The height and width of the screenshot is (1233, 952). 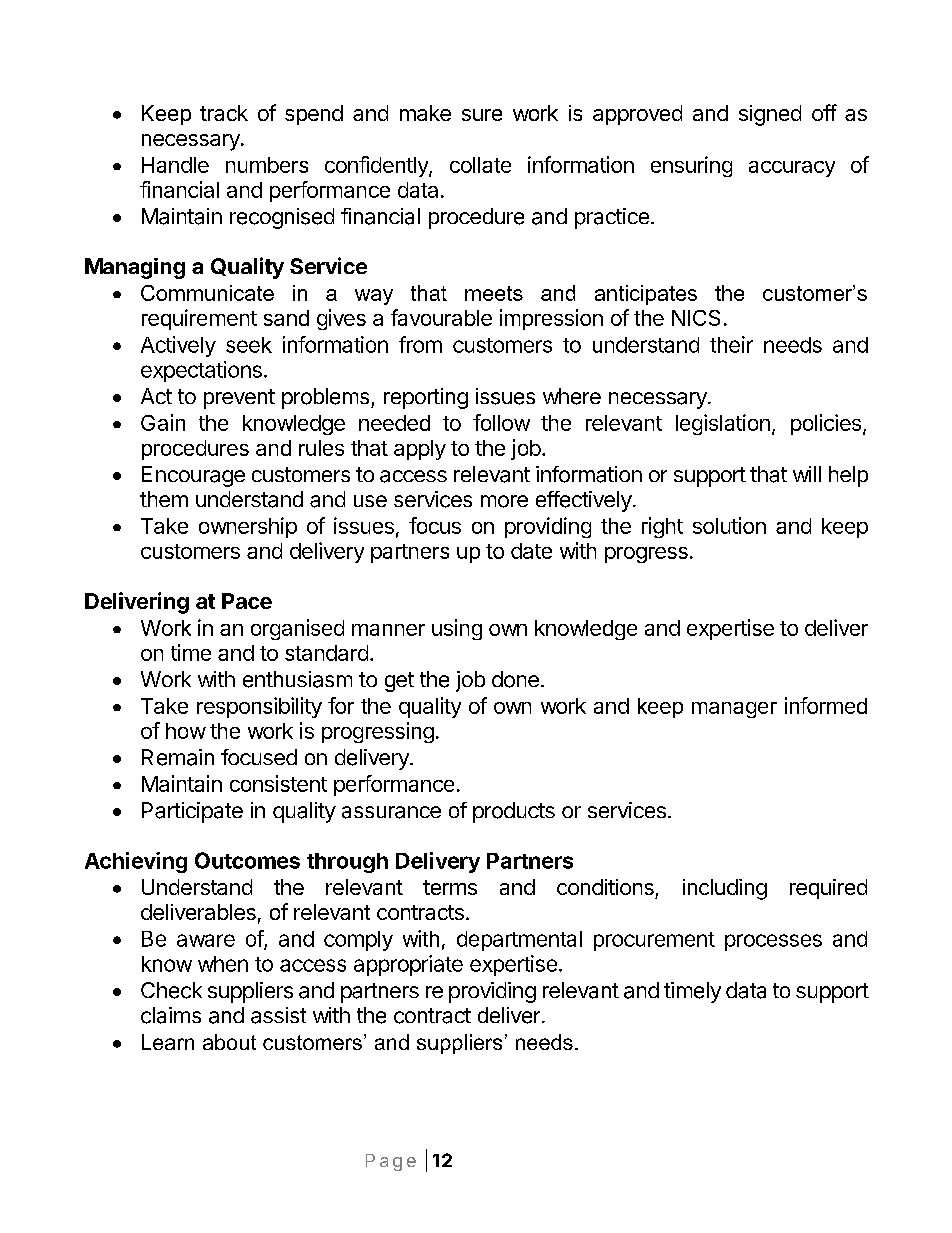 I want to click on Pace, so click(x=247, y=601).
